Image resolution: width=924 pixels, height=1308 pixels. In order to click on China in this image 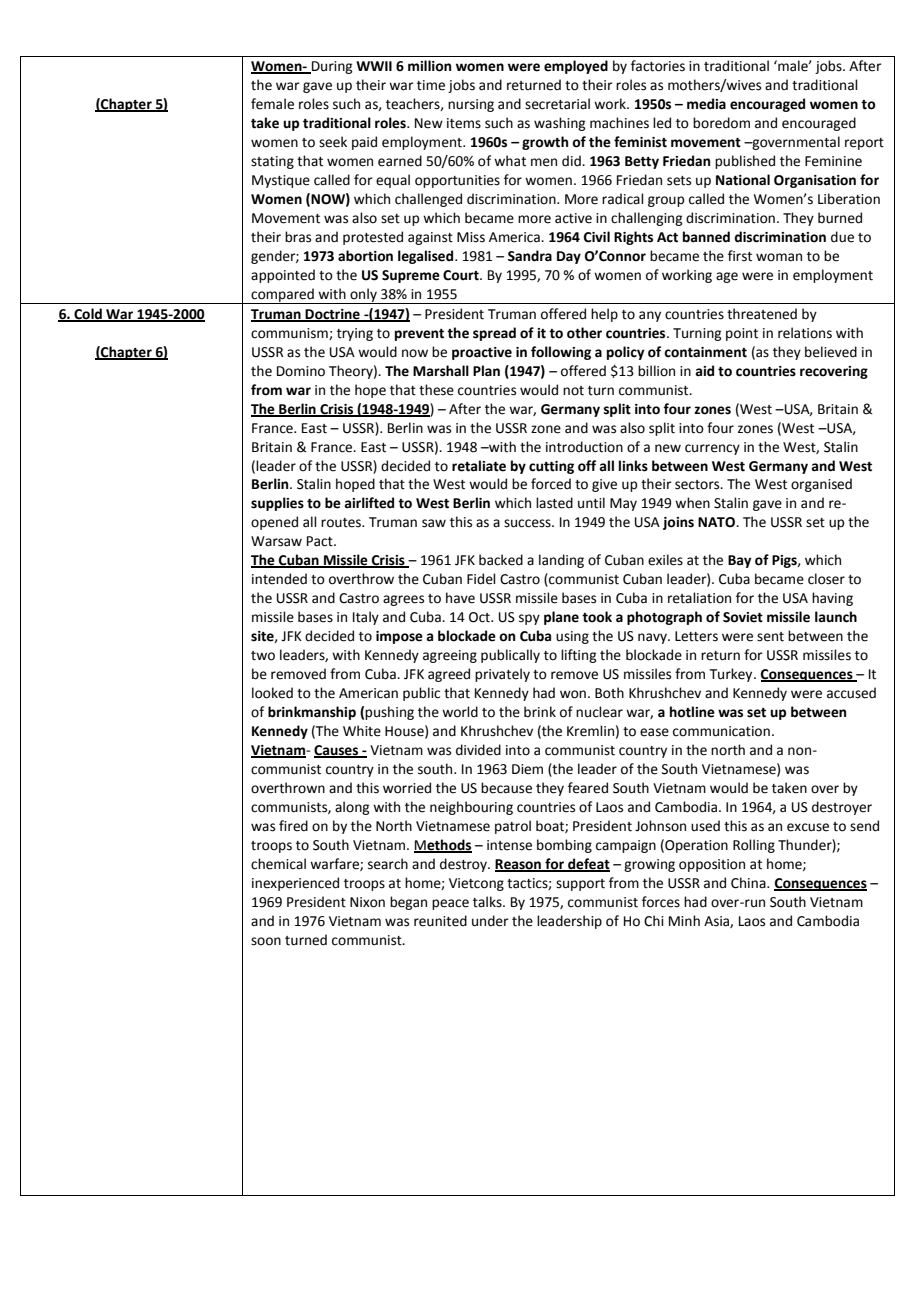, I will do `click(749, 883)`.
